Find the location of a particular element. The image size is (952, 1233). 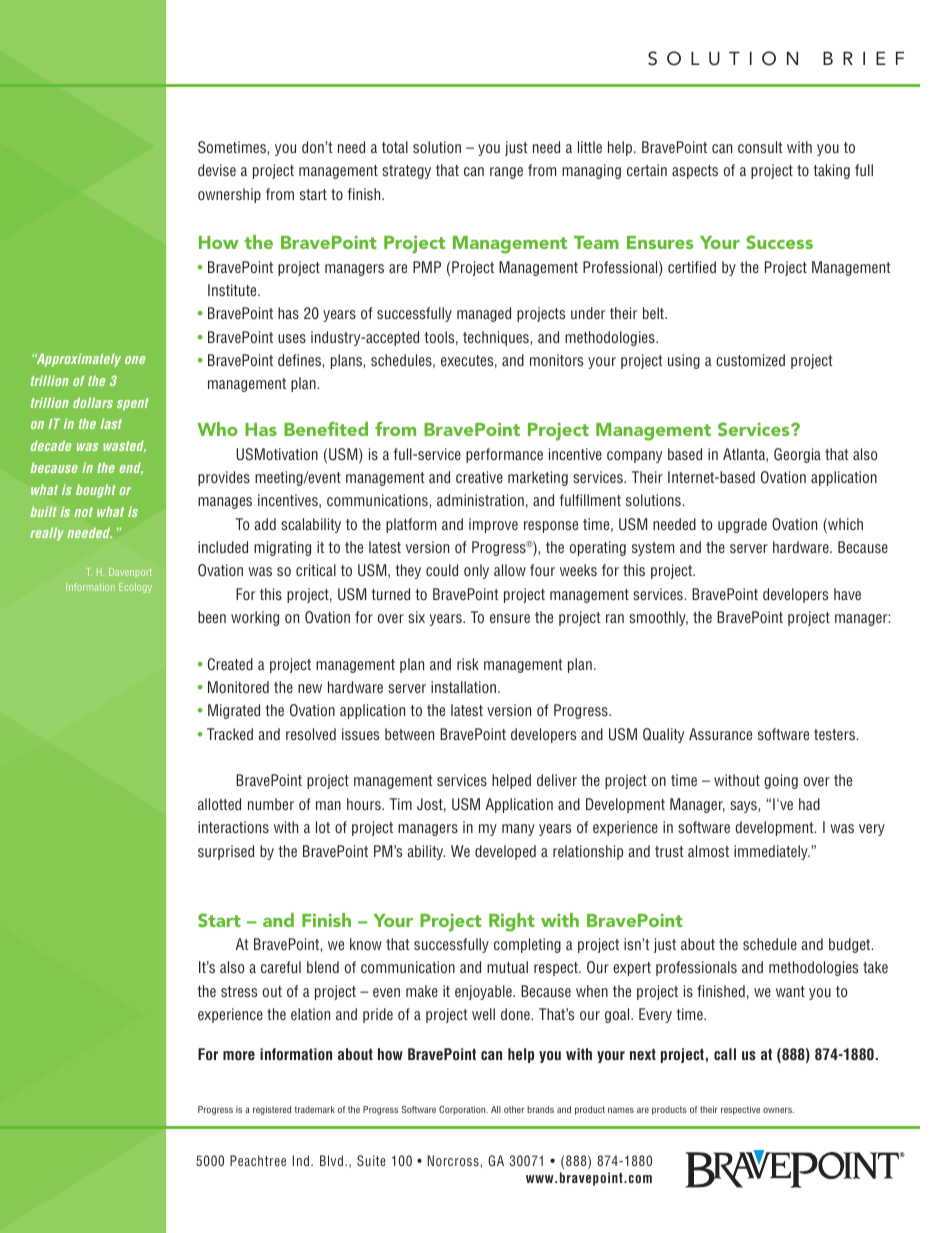

devise is located at coordinates (217, 170).
